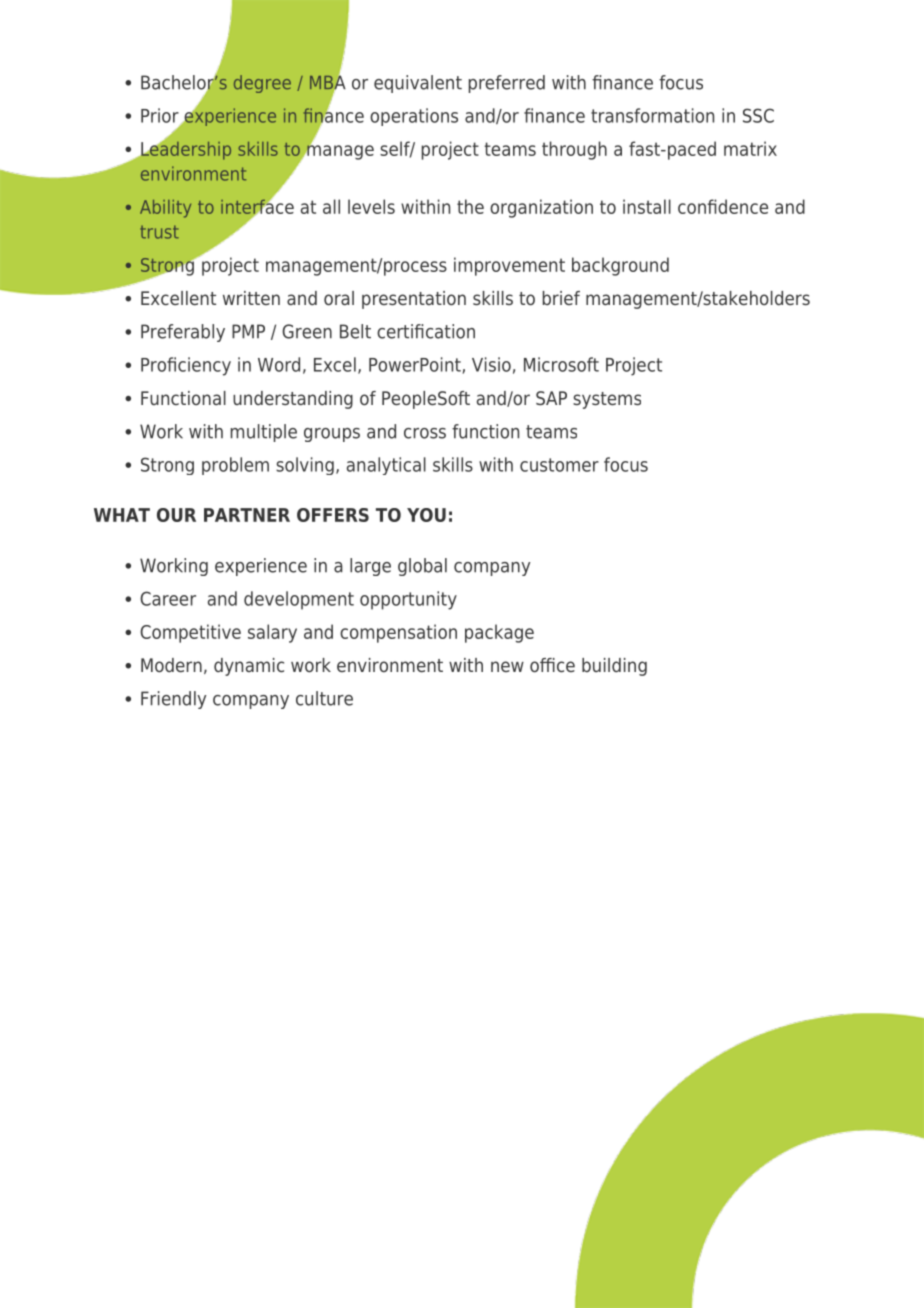 The image size is (924, 1308). Describe the element at coordinates (652, 115) in the screenshot. I see `transformation` at that location.
